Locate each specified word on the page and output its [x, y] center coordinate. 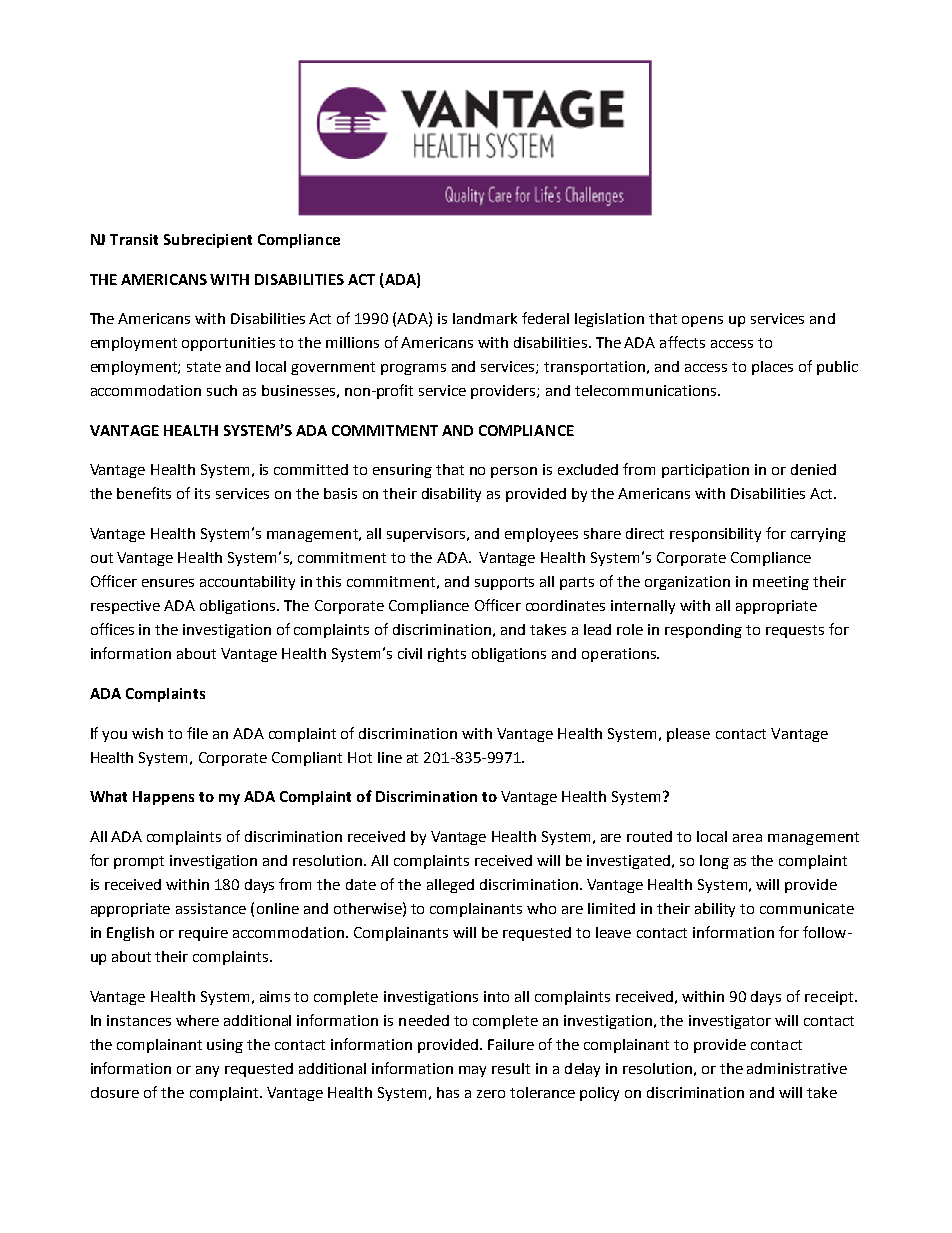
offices [112, 629]
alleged [450, 886]
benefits [144, 493]
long [714, 862]
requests [795, 631]
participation [705, 471]
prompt [139, 862]
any [207, 1071]
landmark [485, 318]
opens [702, 321]
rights [447, 655]
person [514, 472]
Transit [134, 239]
